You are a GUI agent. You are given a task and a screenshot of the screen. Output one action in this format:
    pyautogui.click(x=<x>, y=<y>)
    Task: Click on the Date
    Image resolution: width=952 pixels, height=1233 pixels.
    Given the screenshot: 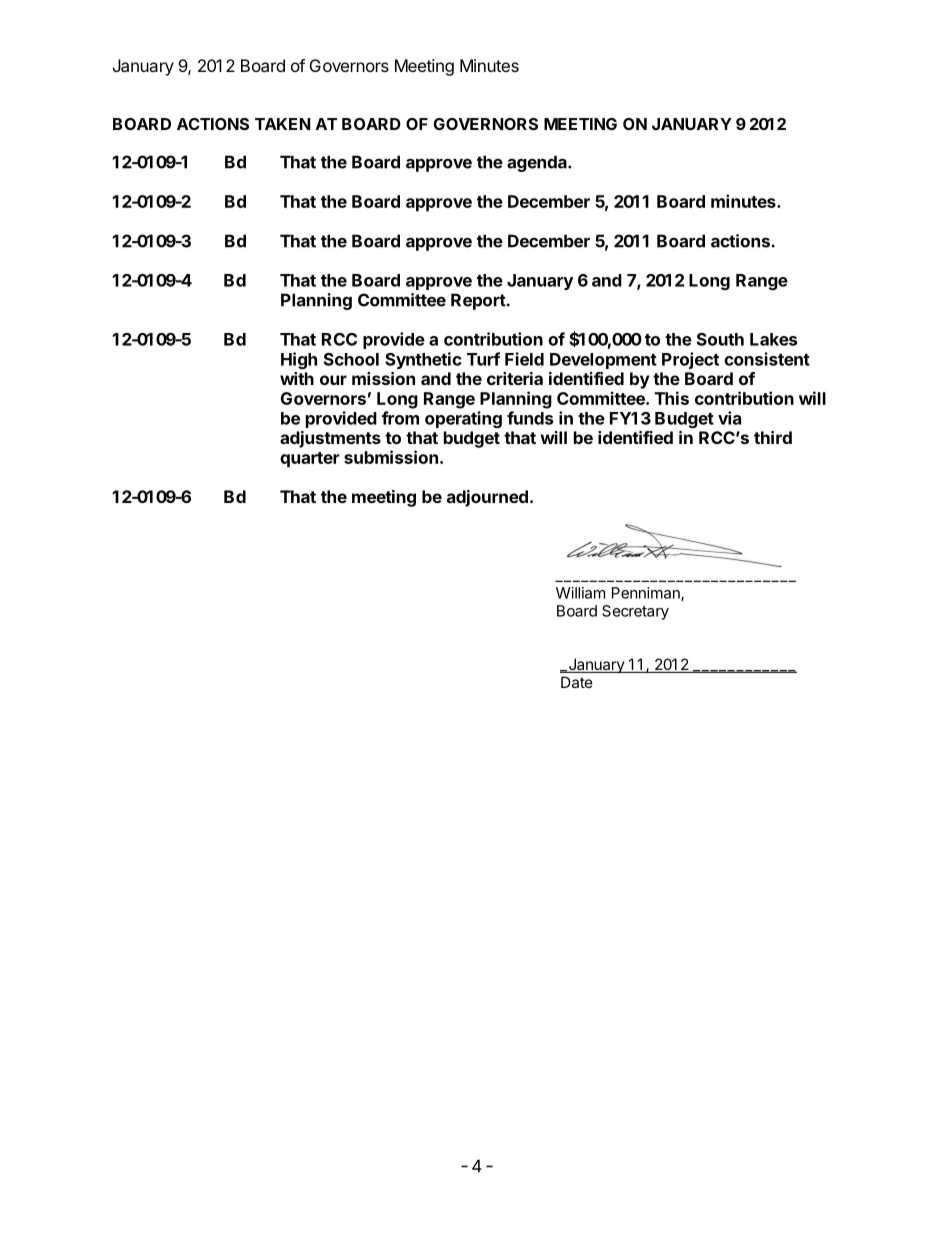 What is the action you would take?
    pyautogui.click(x=577, y=682)
